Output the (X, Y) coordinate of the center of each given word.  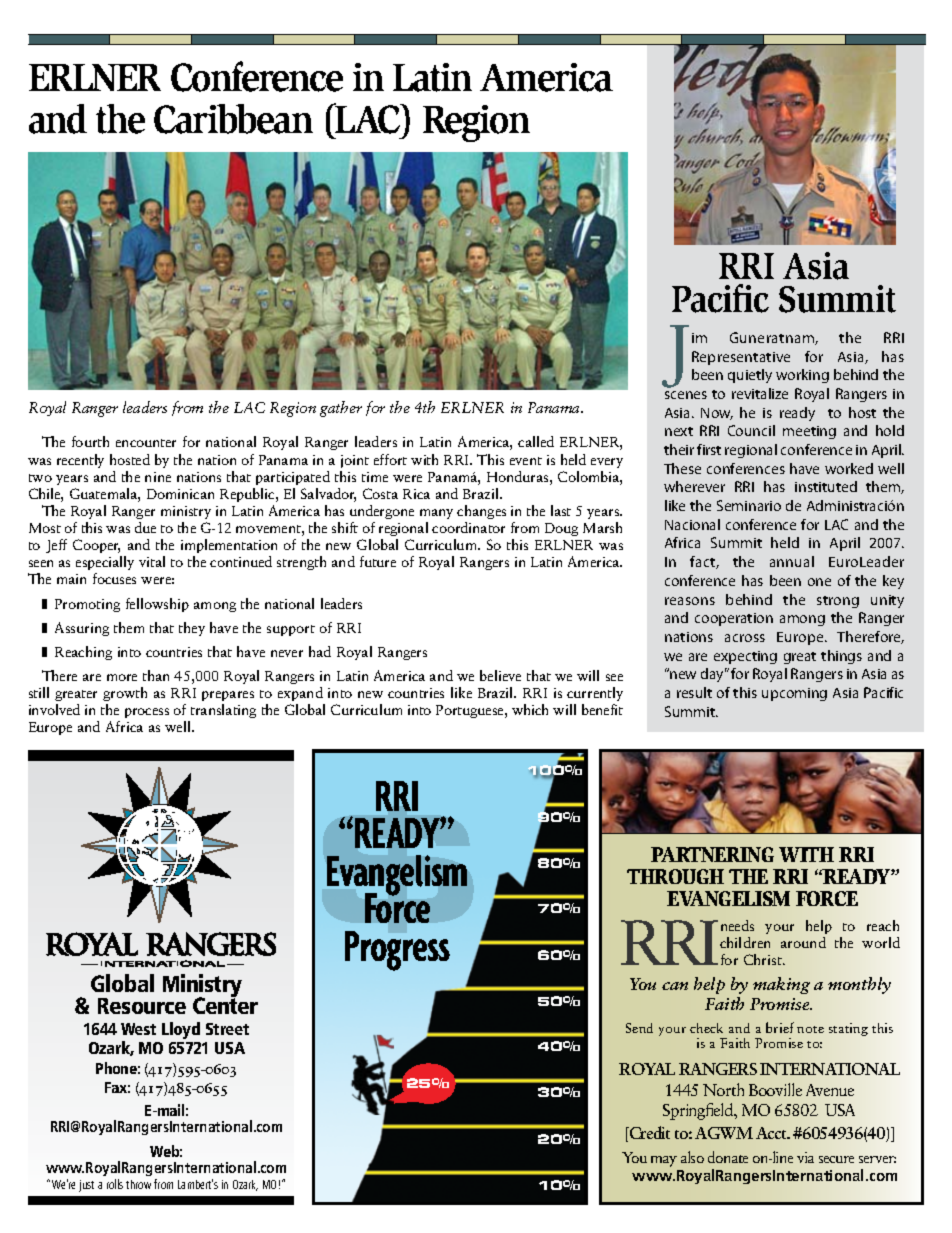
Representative (741, 358)
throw (138, 1184)
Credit (648, 1134)
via (805, 1157)
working (802, 376)
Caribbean (233, 119)
